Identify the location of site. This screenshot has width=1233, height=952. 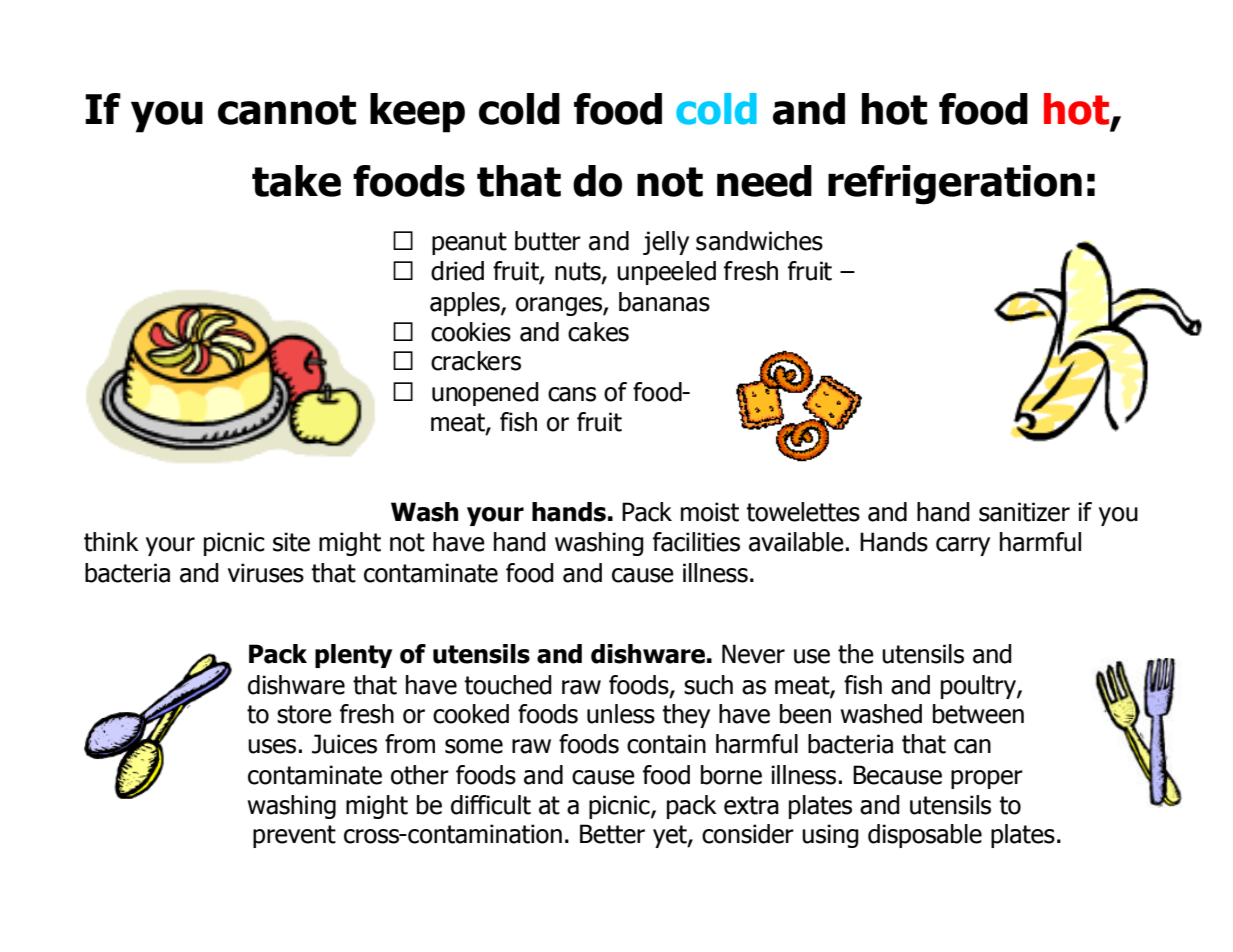
(291, 542).
